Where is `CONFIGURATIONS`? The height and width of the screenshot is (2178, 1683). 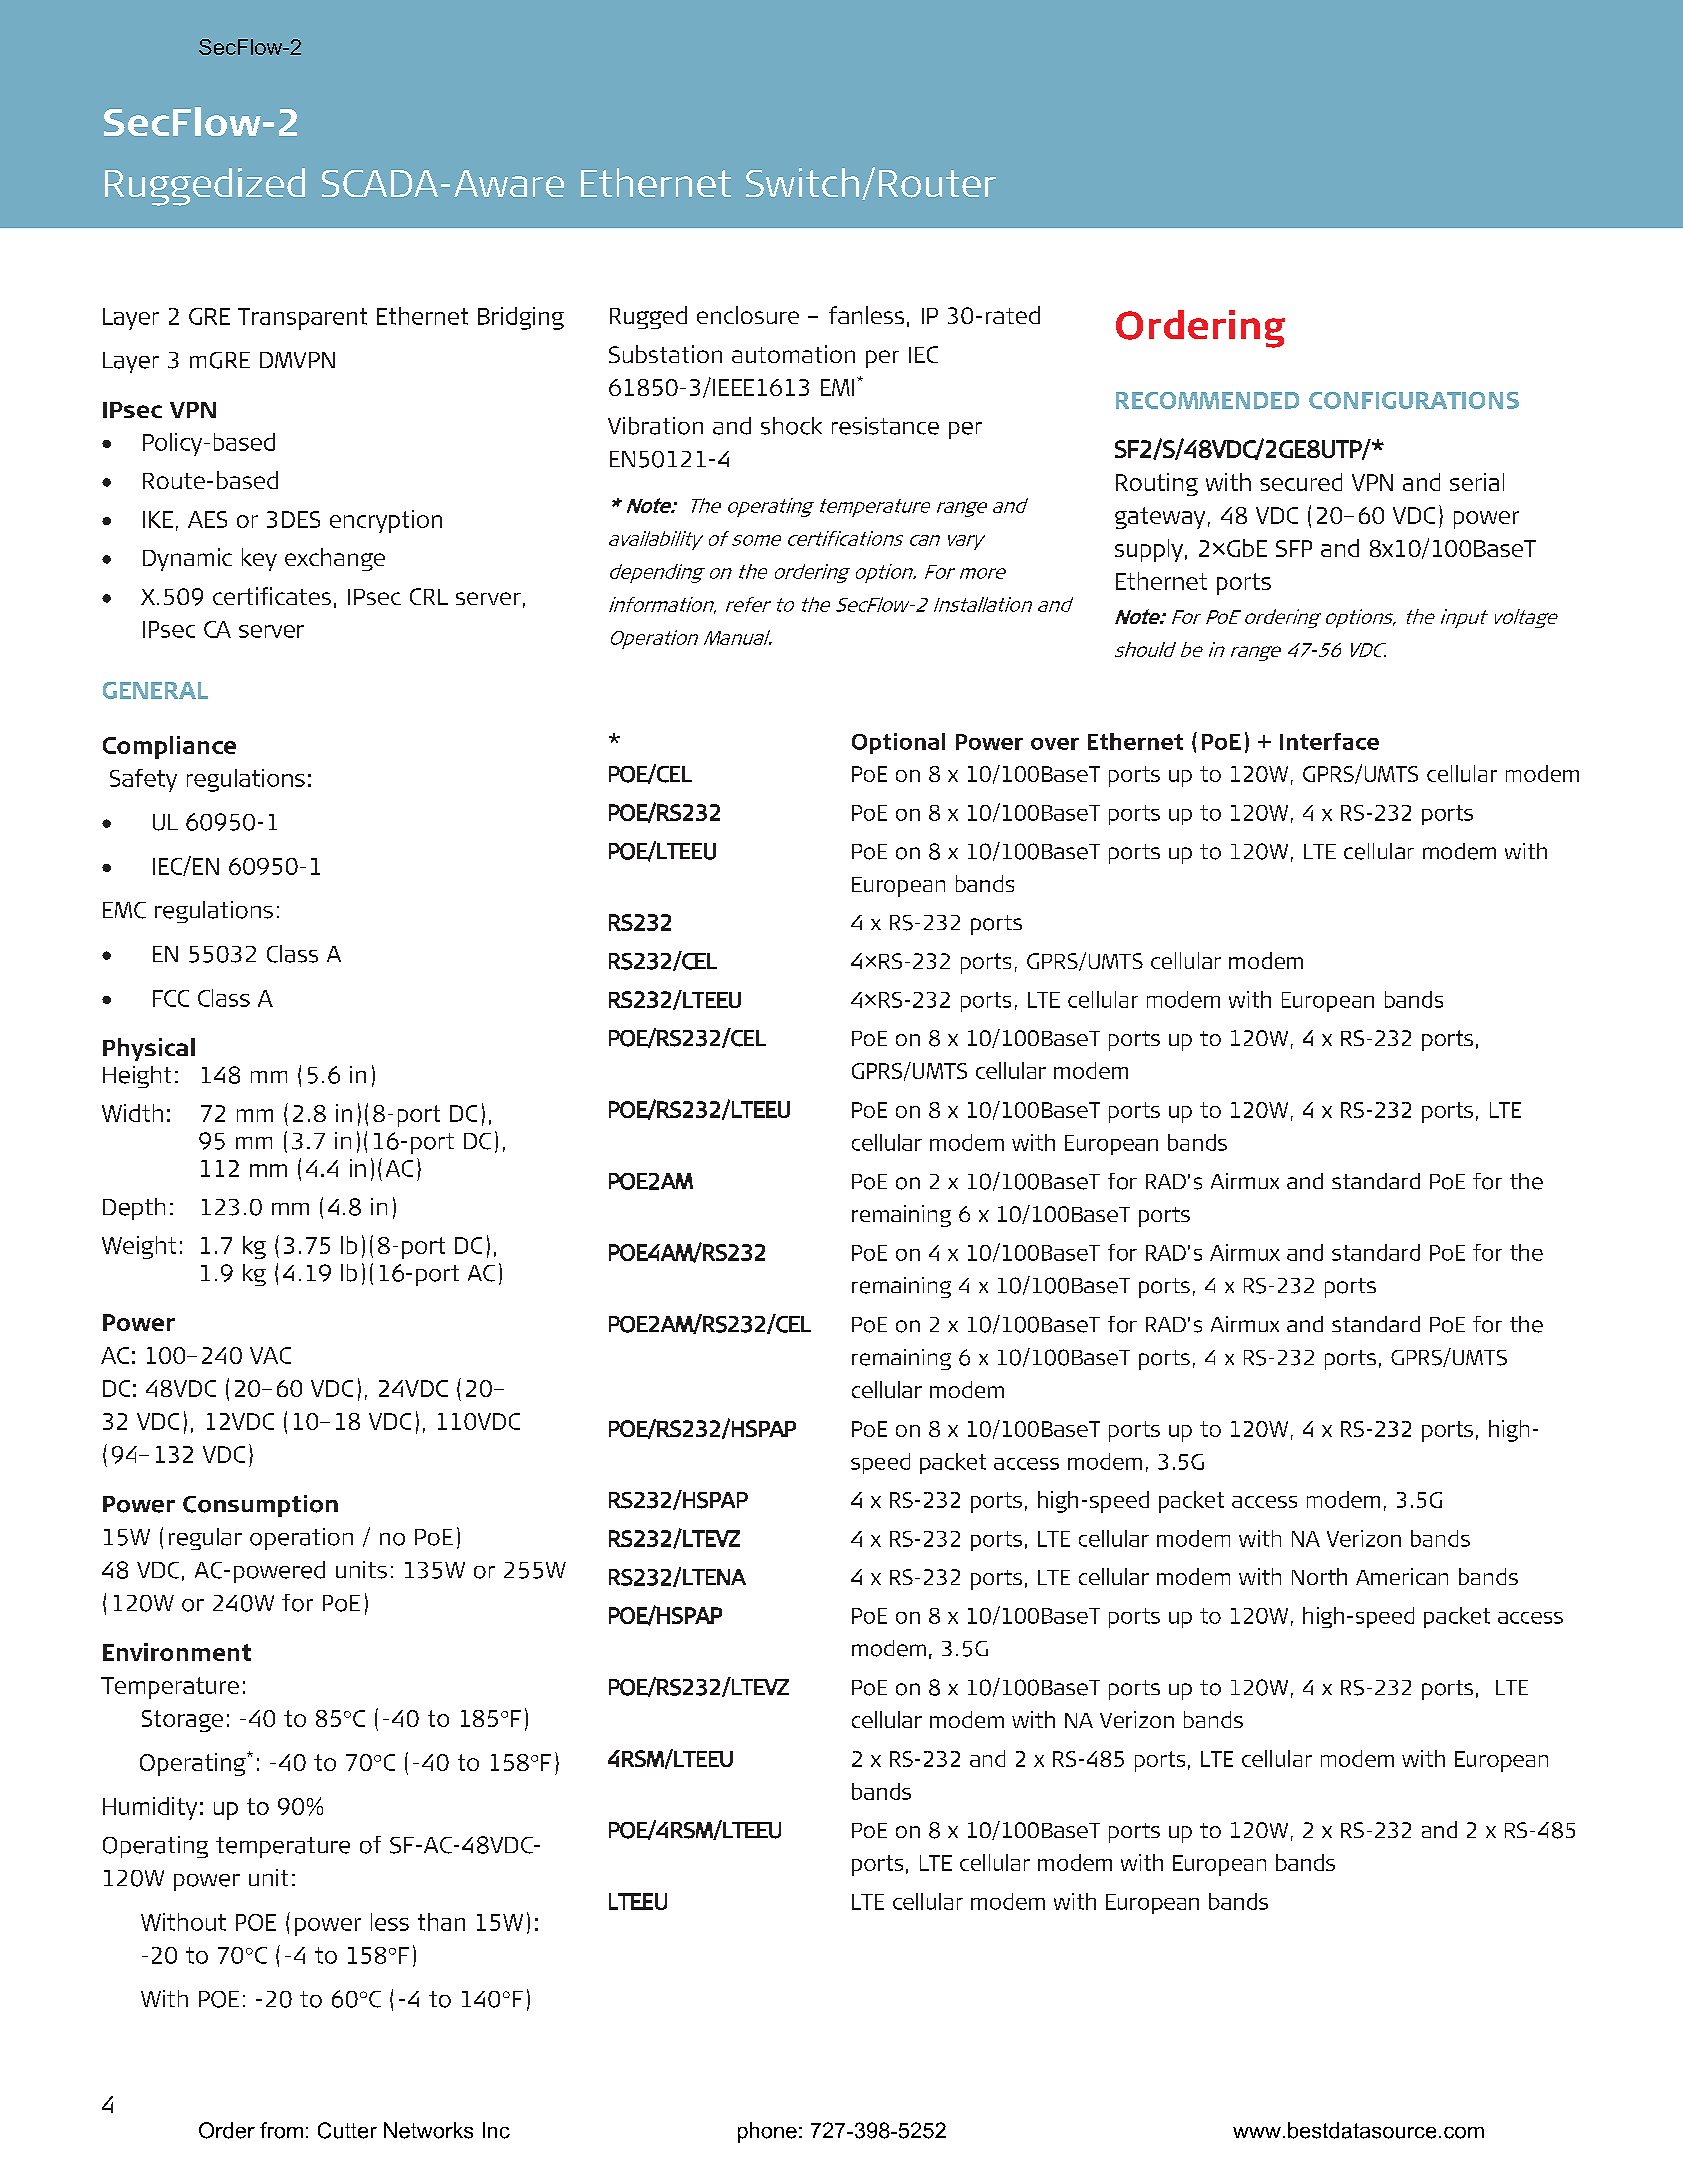
CONFIGURATIONS is located at coordinates (1414, 400).
